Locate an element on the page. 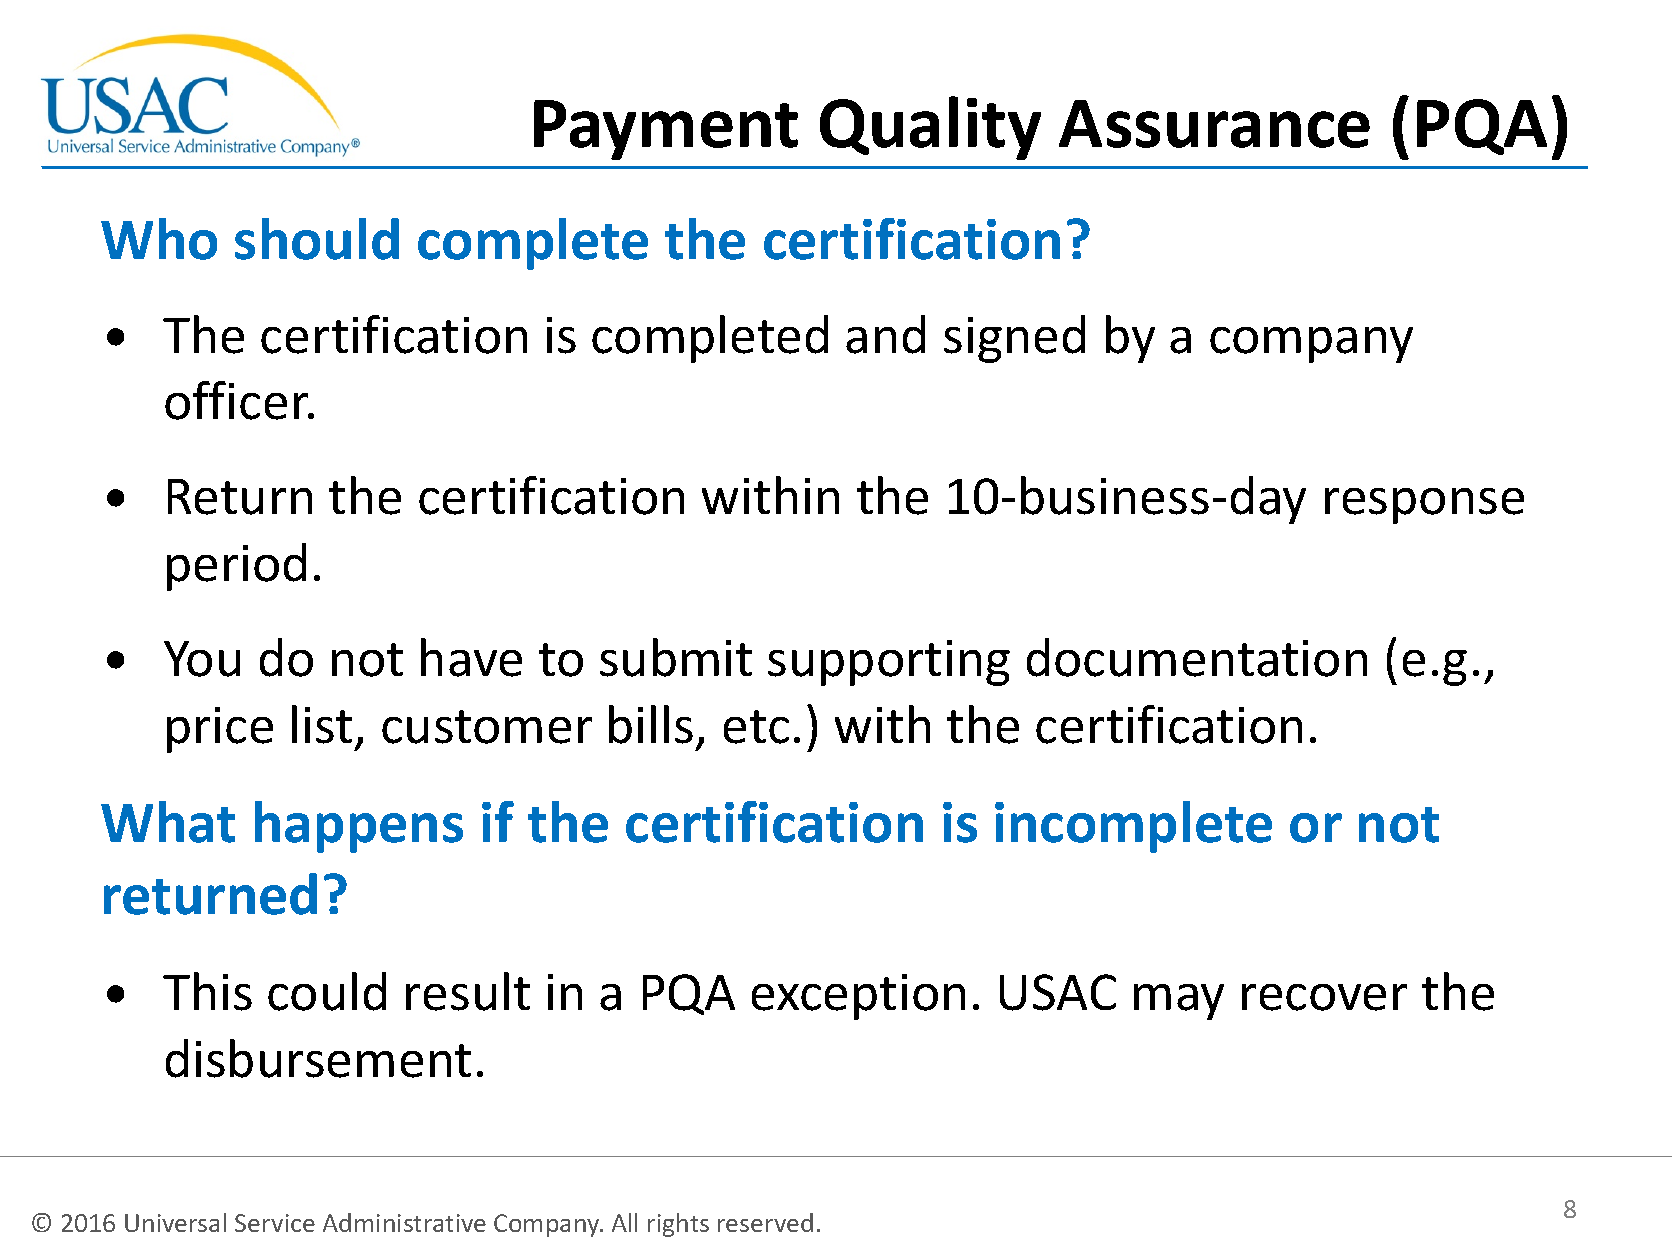 Image resolution: width=1672 pixels, height=1254 pixels. reserved is located at coordinates (765, 1222).
